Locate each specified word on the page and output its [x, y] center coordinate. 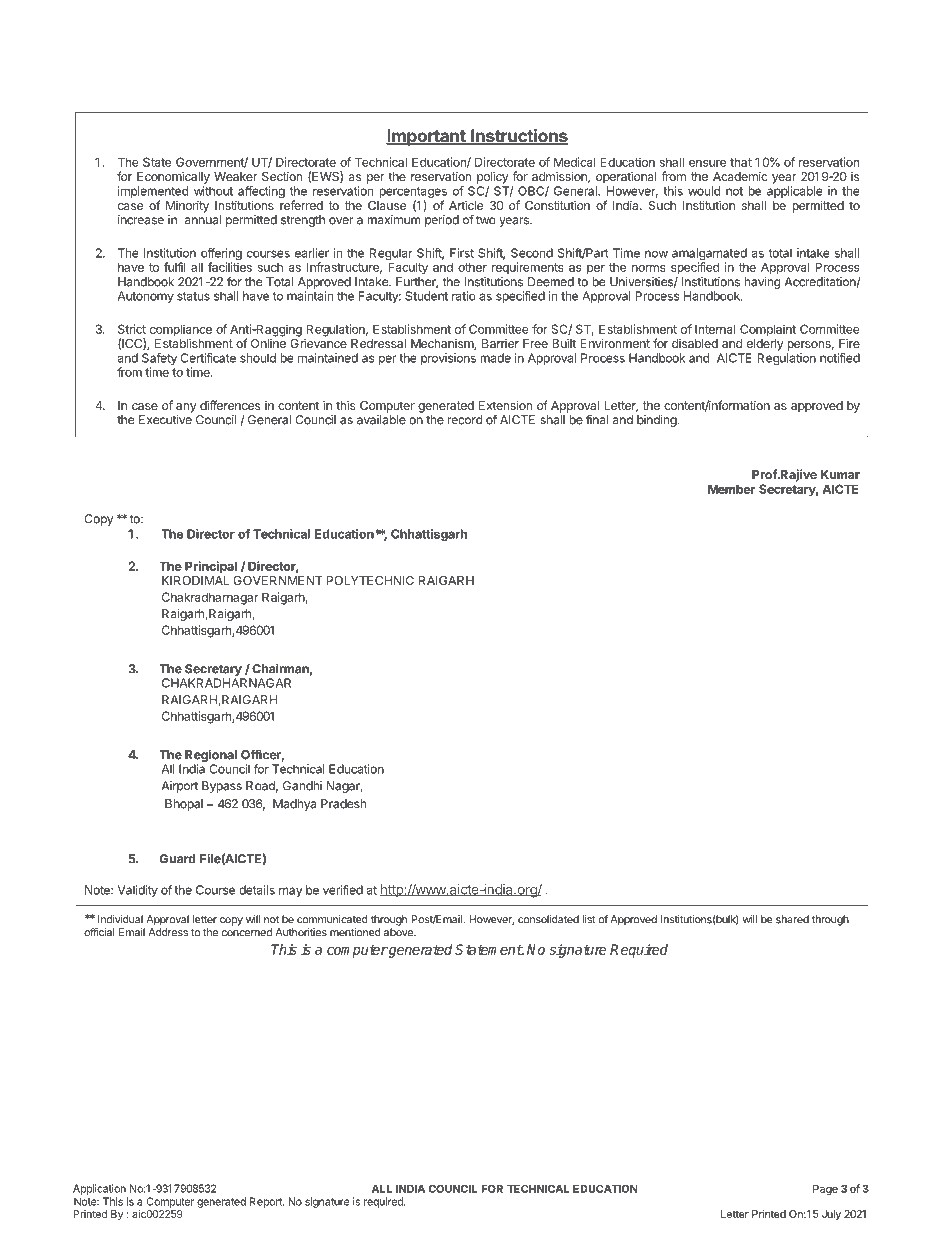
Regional [211, 756]
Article [466, 205]
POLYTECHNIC [370, 580]
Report [267, 1202]
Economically [173, 177]
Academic [740, 176]
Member [731, 489]
